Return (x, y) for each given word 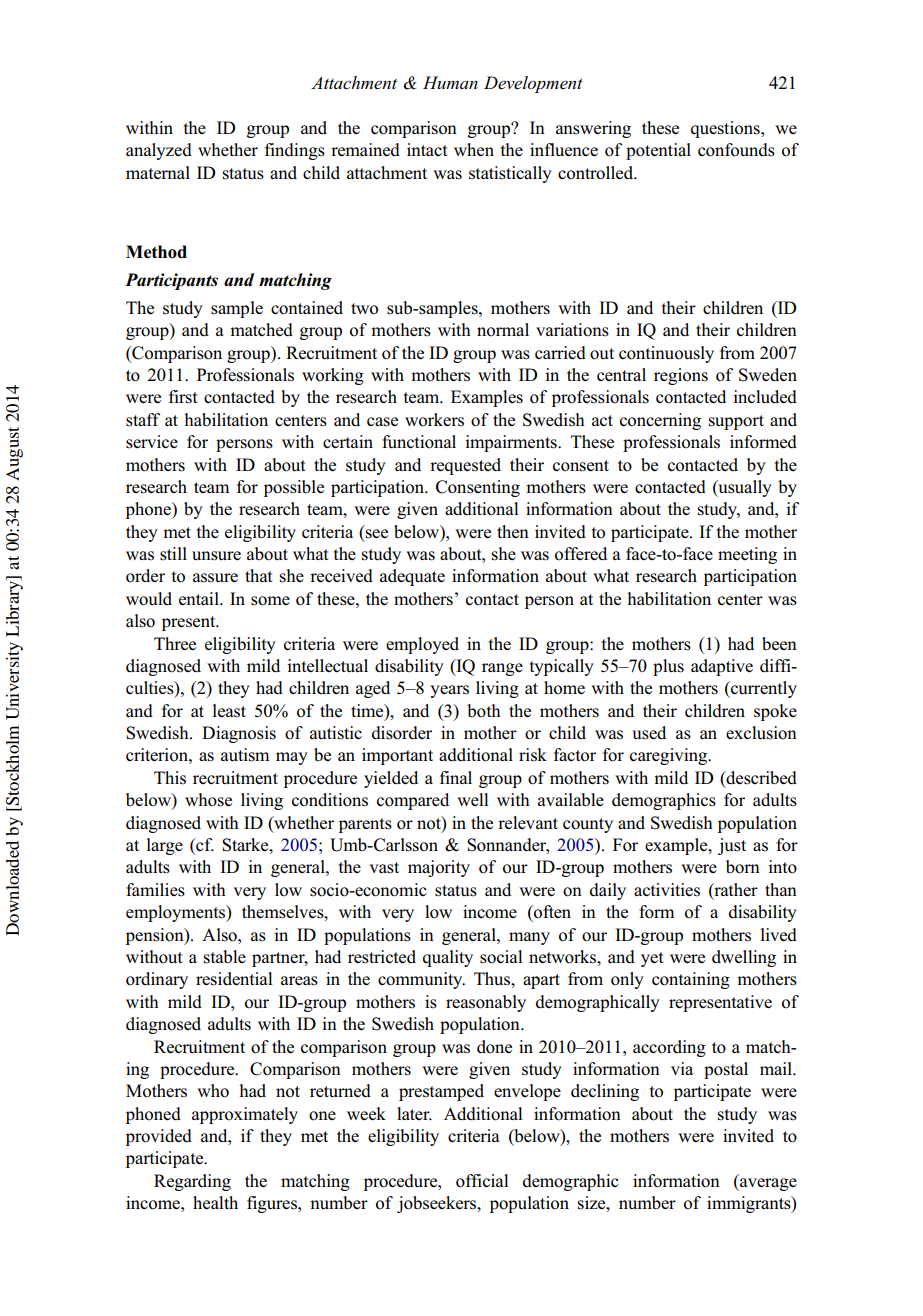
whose (208, 800)
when (474, 150)
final (456, 777)
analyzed (159, 151)
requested (465, 466)
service (152, 442)
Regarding (192, 1182)
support (736, 422)
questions (726, 129)
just (732, 846)
